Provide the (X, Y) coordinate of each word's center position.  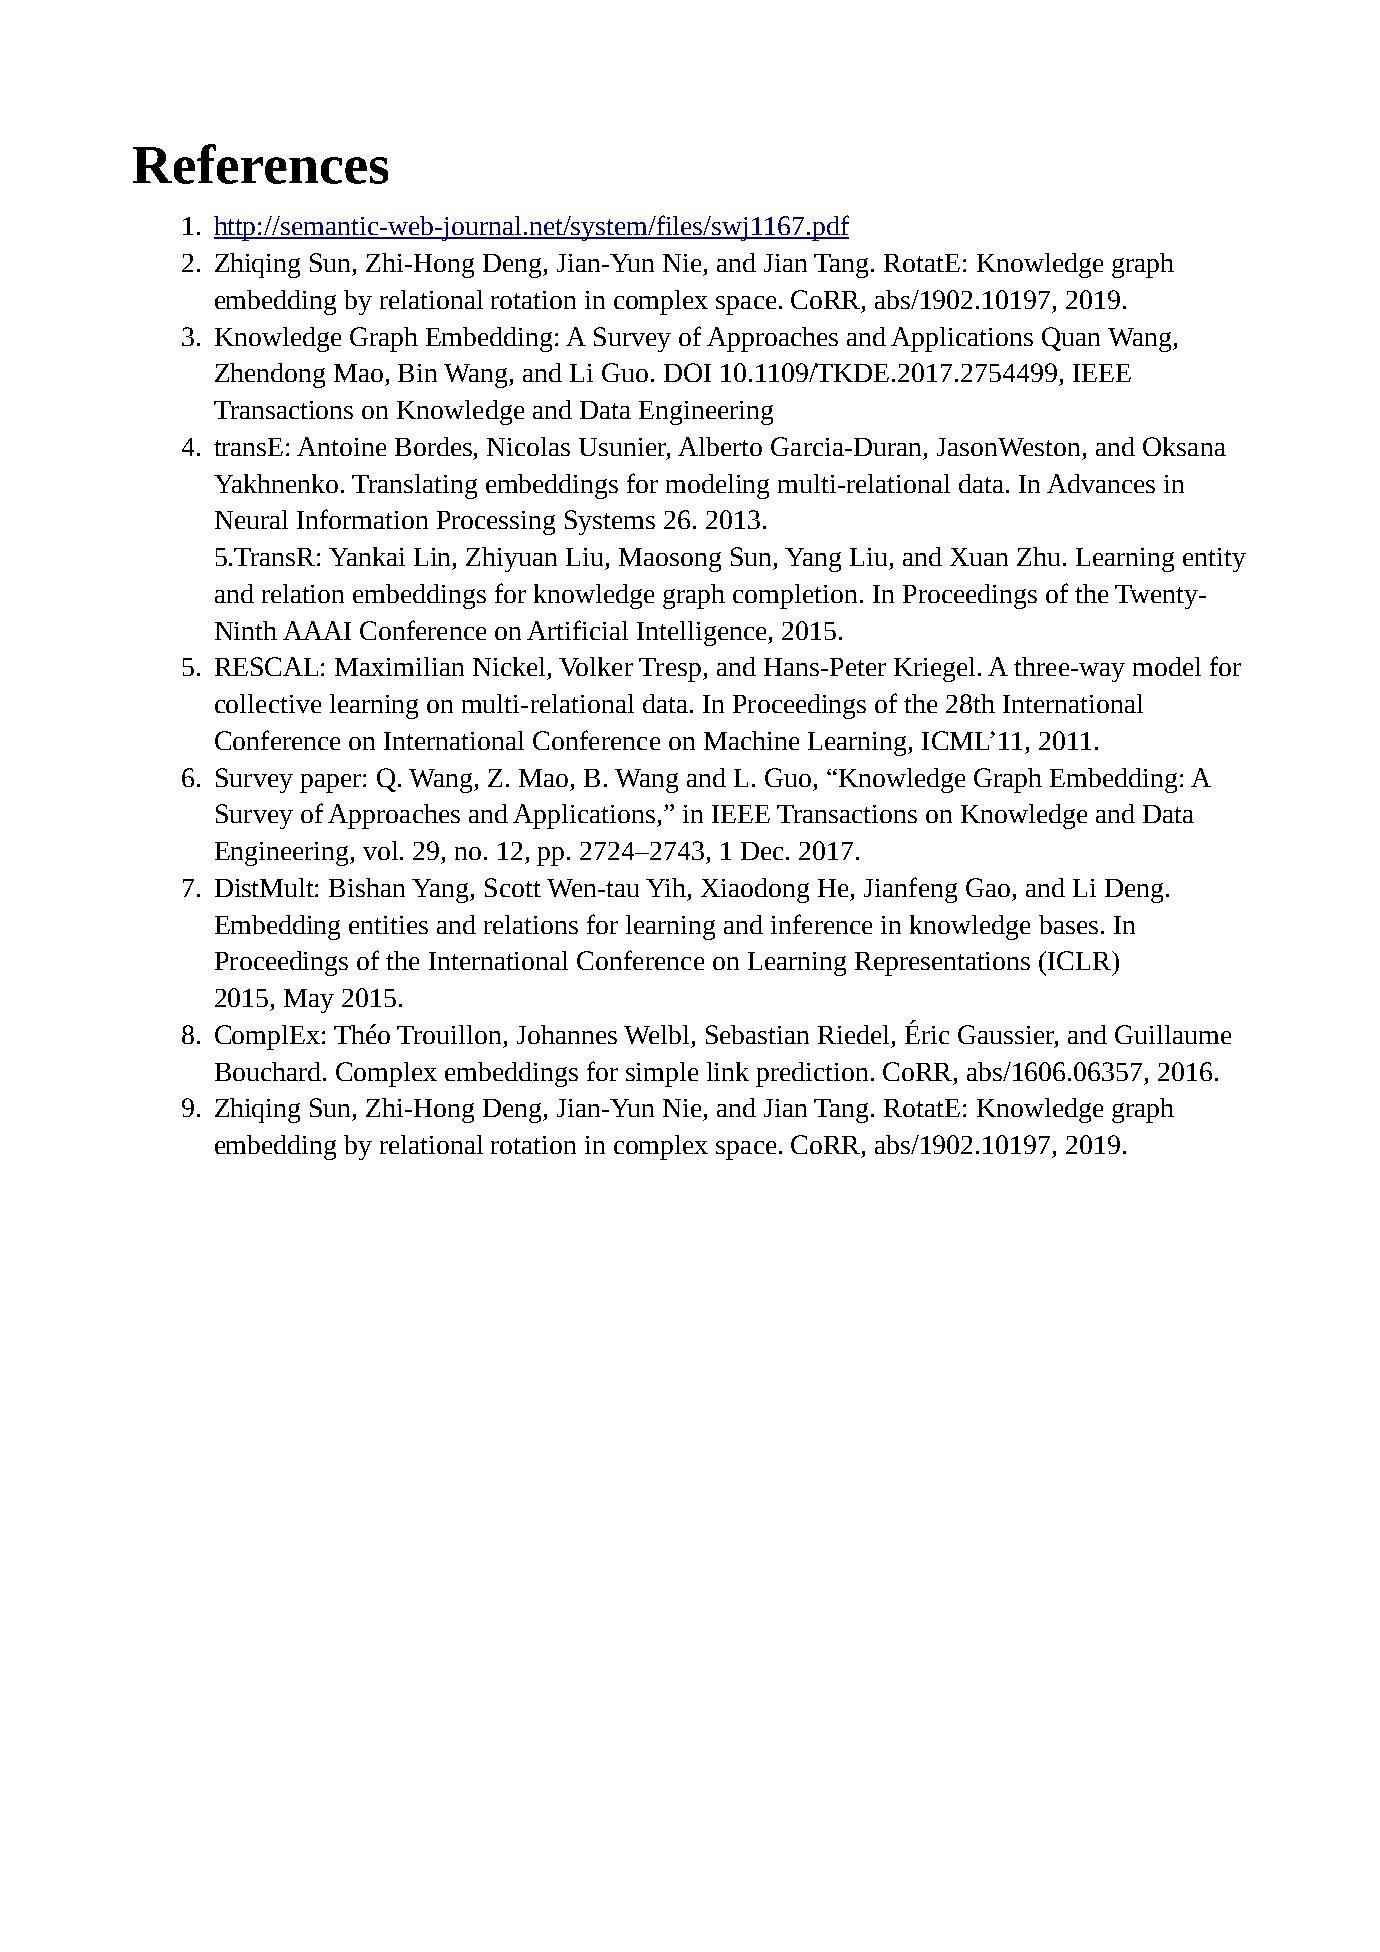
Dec (764, 851)
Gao (988, 887)
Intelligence (703, 633)
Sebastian (757, 1034)
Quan (1071, 339)
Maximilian (399, 666)
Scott (513, 887)
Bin (417, 373)
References (260, 164)
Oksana (1184, 446)
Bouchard (269, 1071)
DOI (687, 372)
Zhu (1038, 556)
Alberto (720, 446)
